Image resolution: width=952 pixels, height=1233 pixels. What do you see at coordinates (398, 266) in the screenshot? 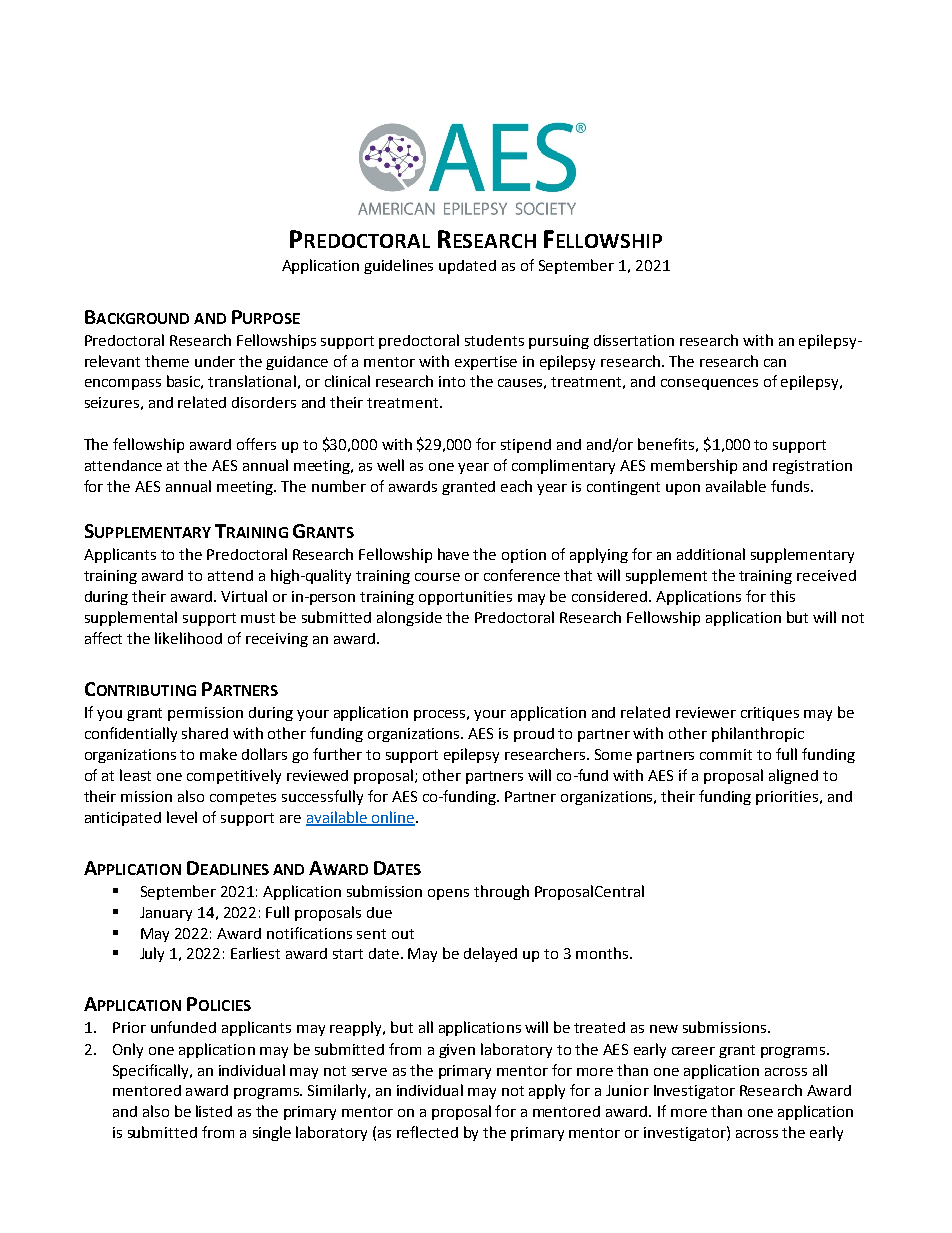
I see `guidelines` at bounding box center [398, 266].
